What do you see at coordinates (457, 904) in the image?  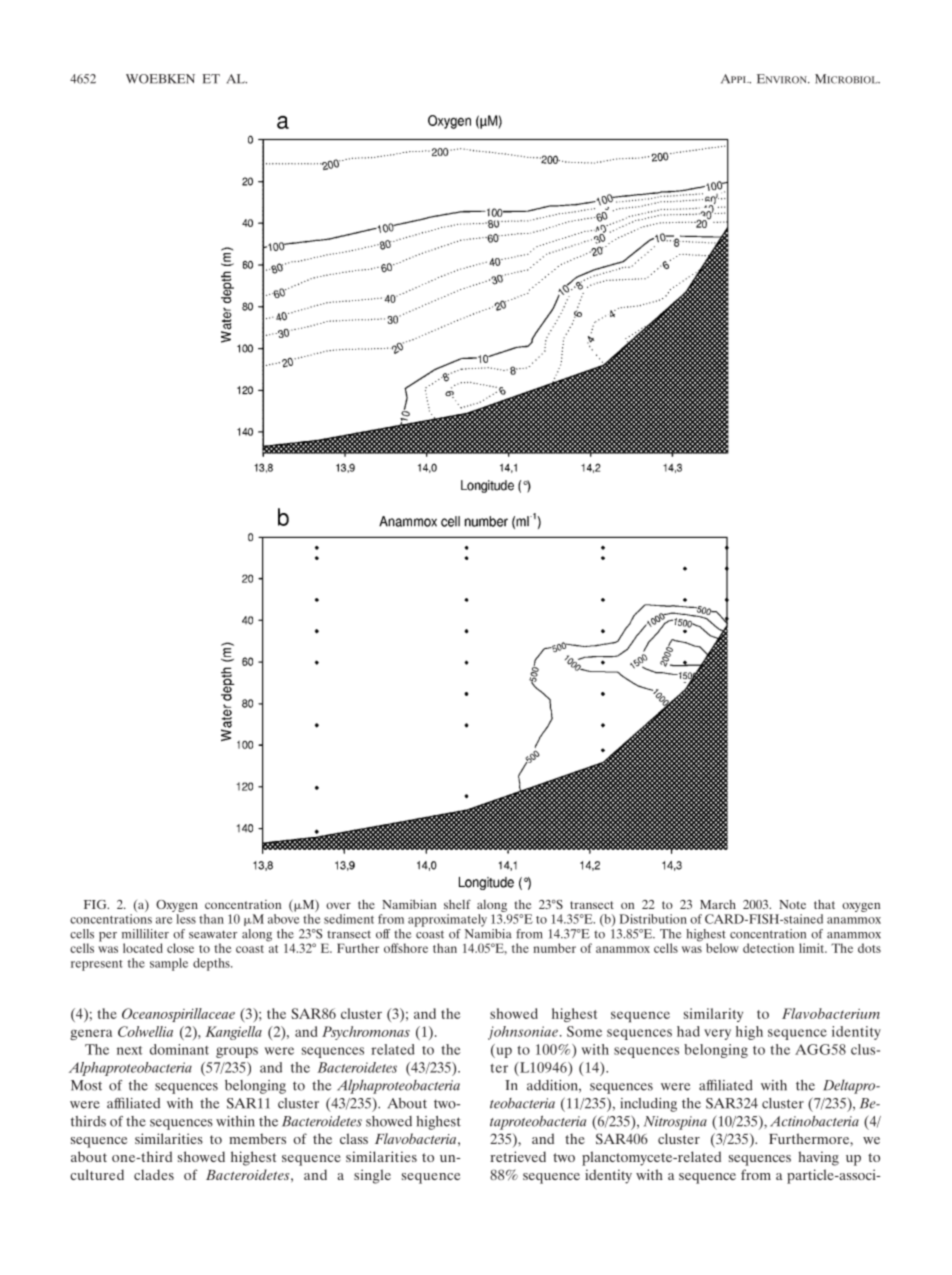 I see `shelf` at bounding box center [457, 904].
